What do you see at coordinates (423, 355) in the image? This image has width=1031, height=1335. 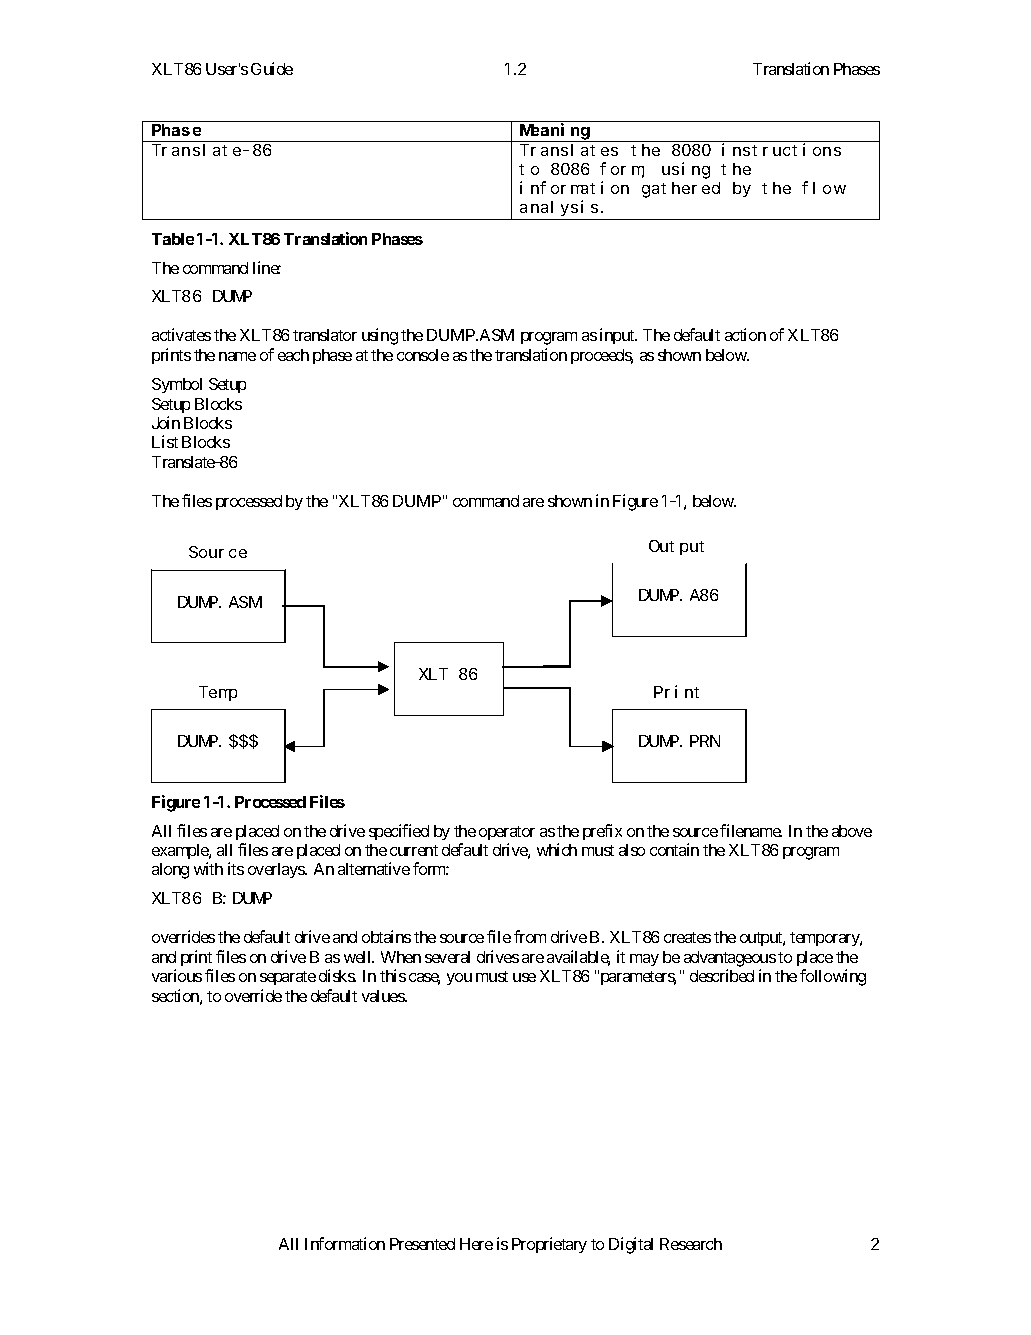 I see `console` at bounding box center [423, 355].
